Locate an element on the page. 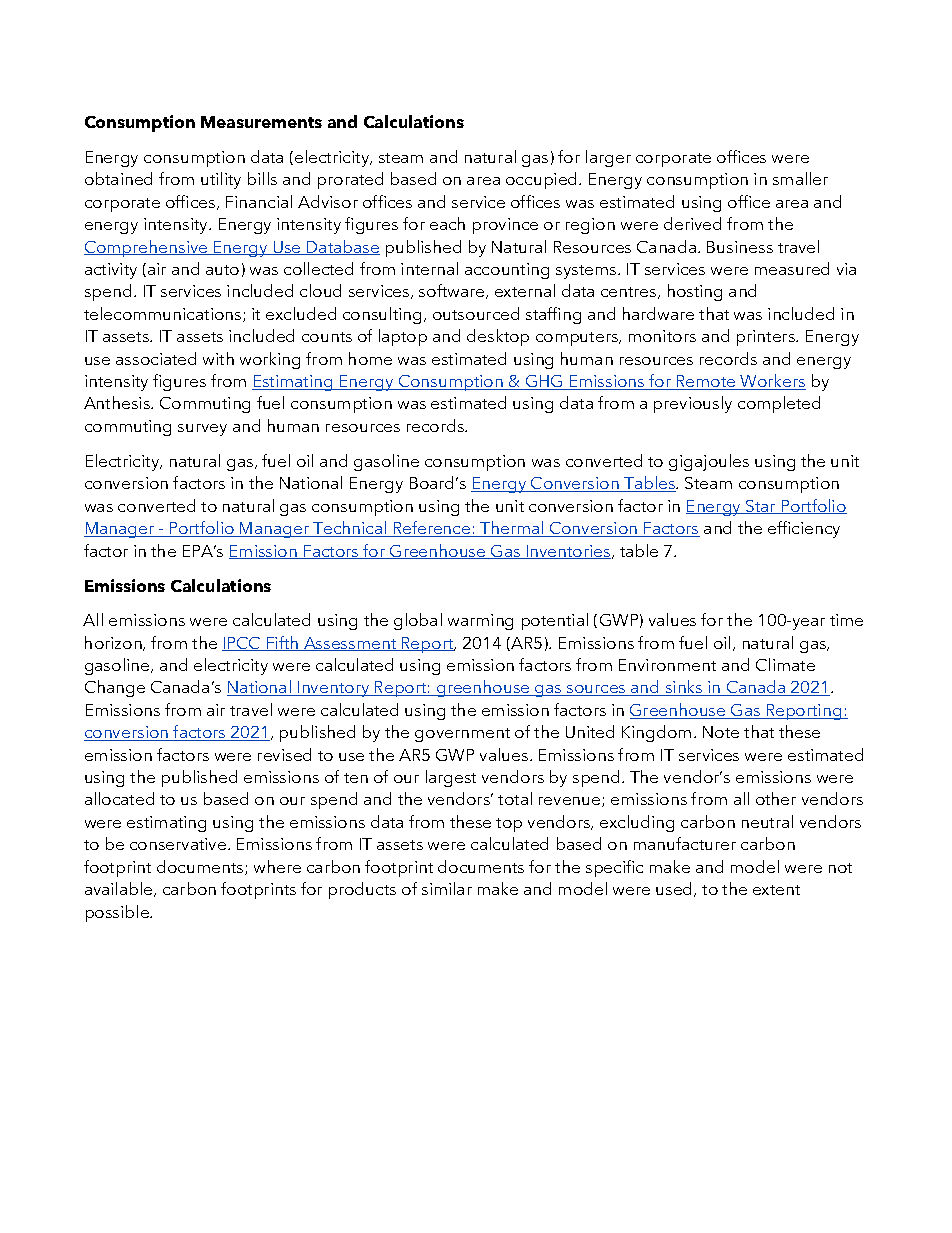 Image resolution: width=952 pixels, height=1233 pixels. Thermal is located at coordinates (512, 529).
